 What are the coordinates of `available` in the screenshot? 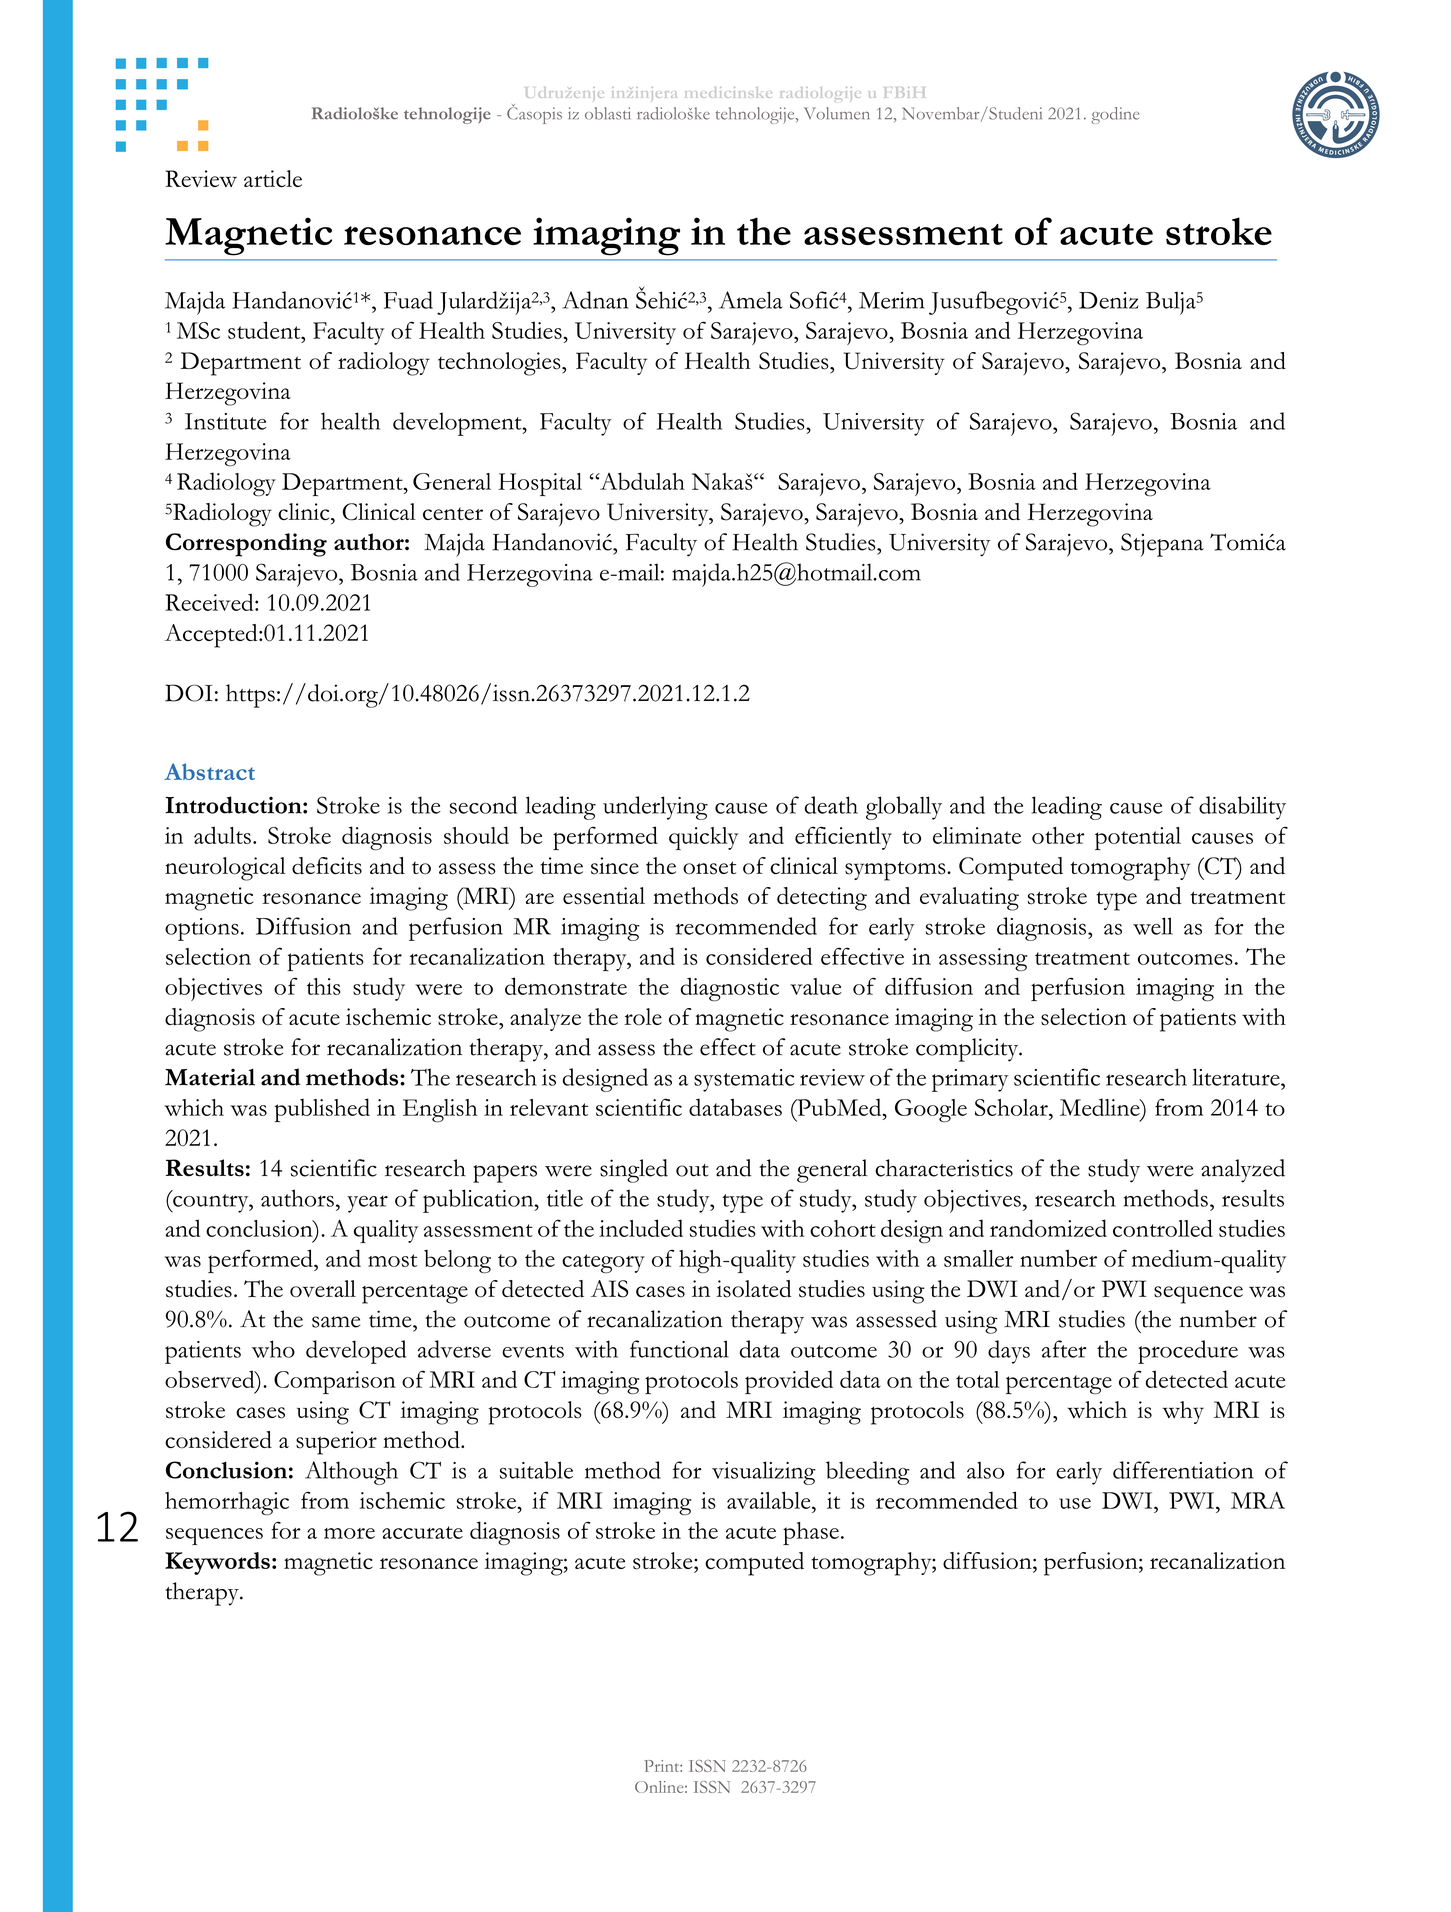 It's located at (770, 1500).
